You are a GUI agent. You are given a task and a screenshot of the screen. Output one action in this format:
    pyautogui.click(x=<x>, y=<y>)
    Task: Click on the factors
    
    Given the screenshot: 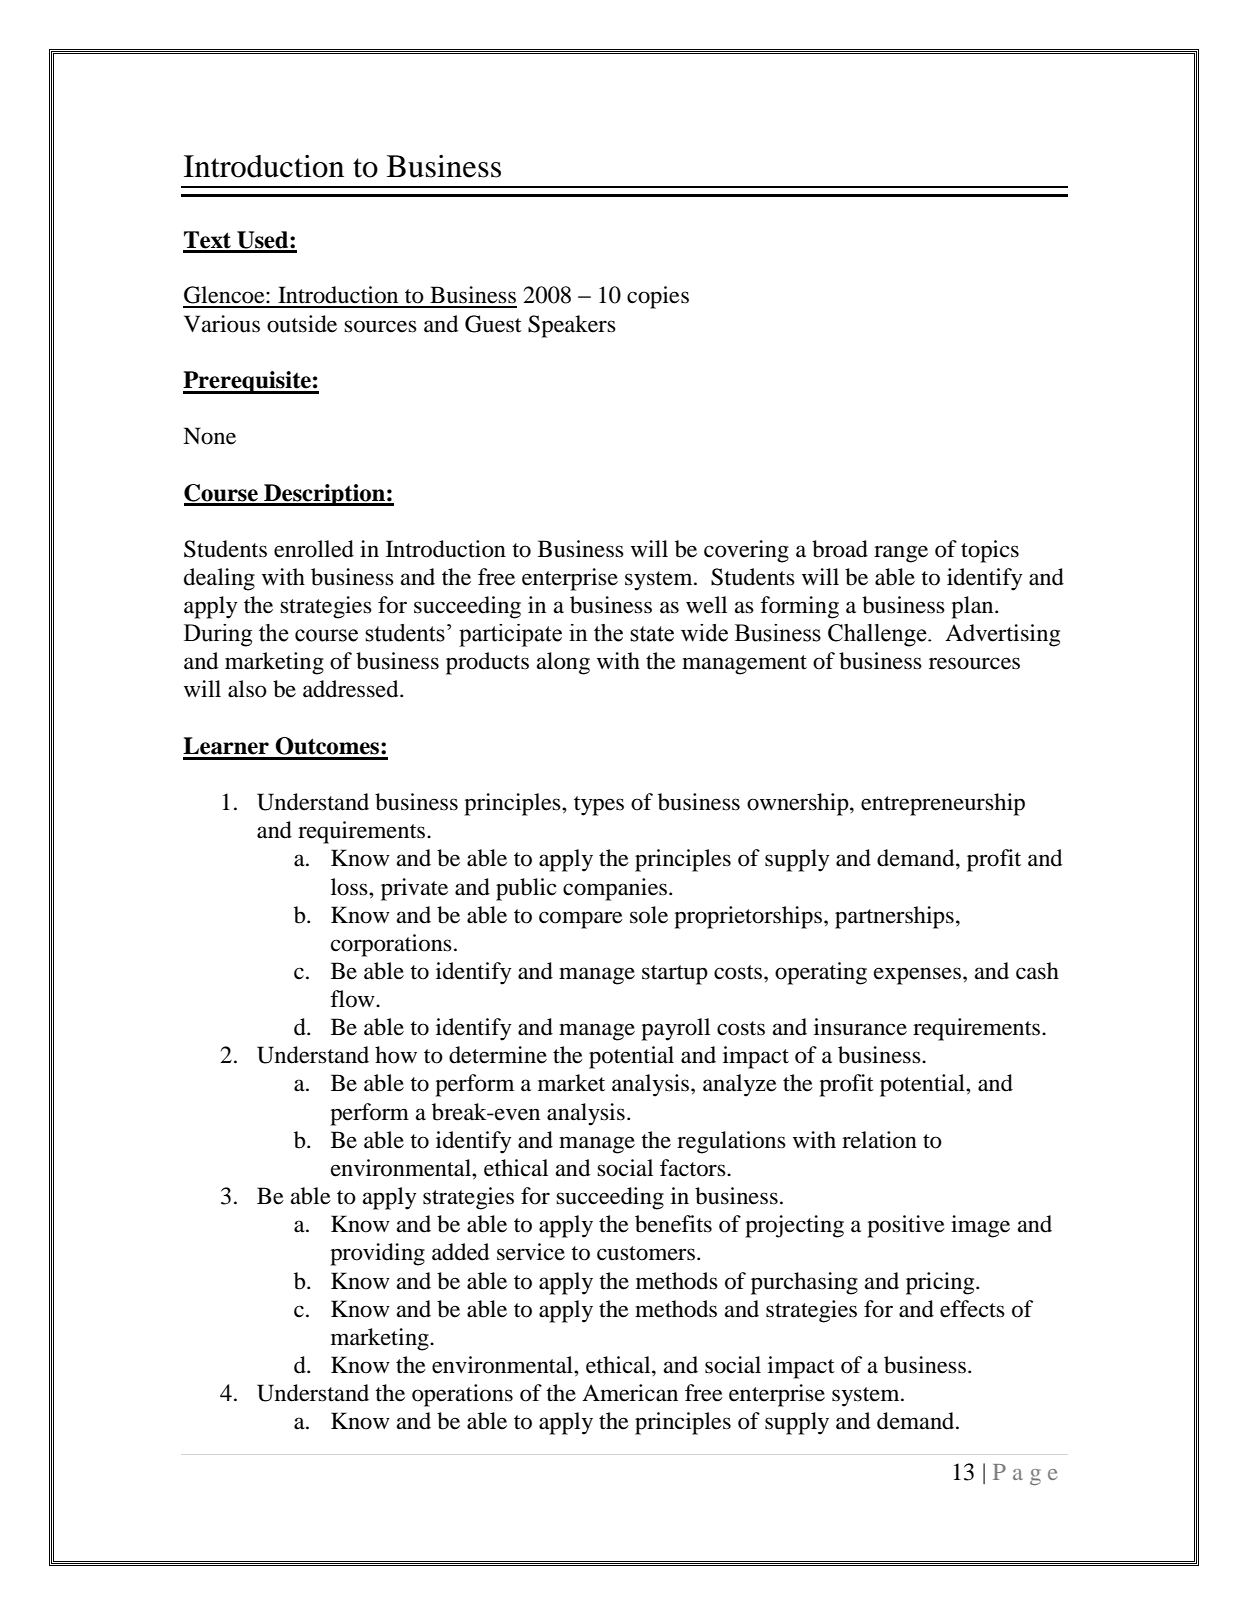 What is the action you would take?
    pyautogui.click(x=694, y=1168)
